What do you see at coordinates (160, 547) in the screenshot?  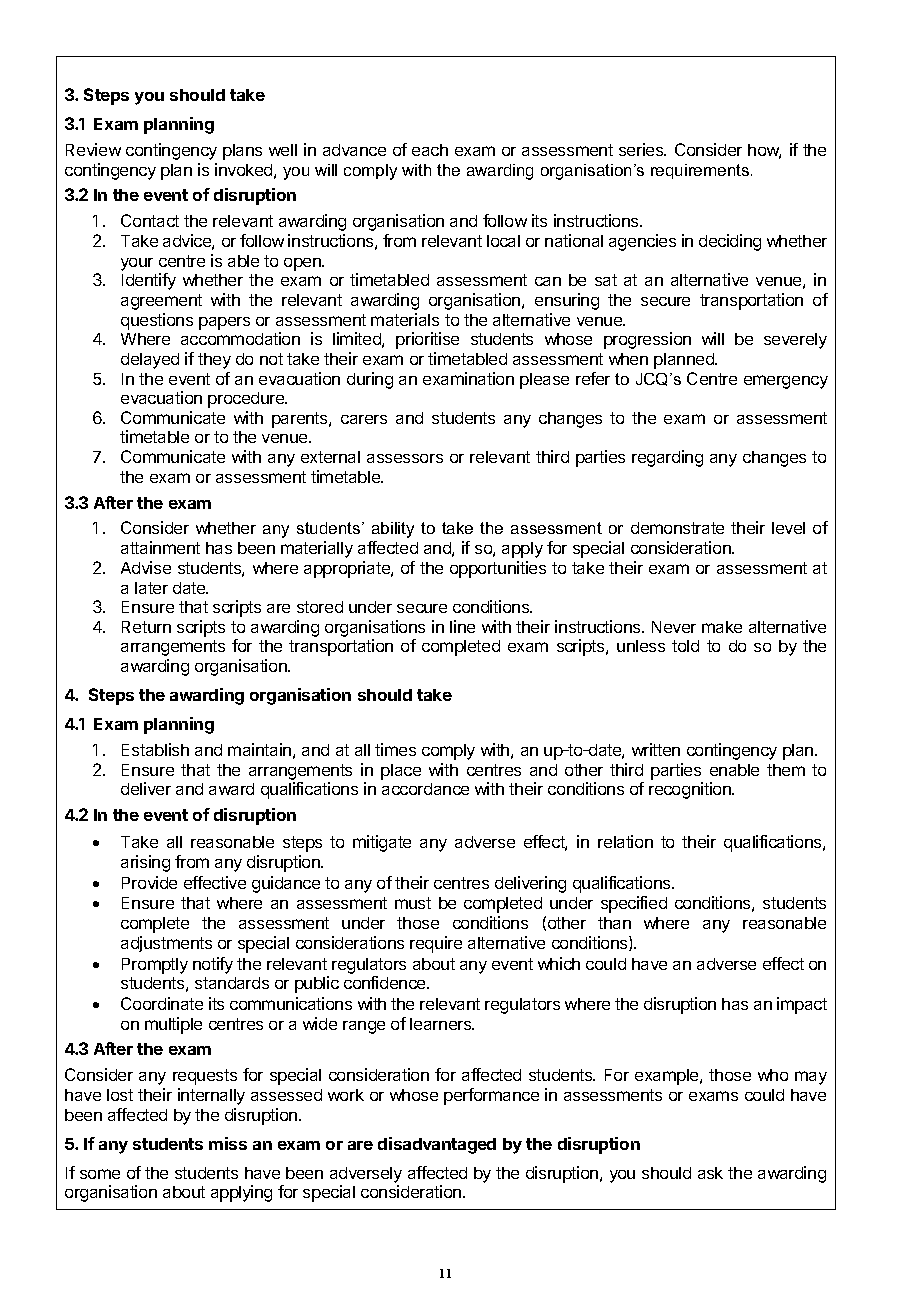 I see `attainment` at bounding box center [160, 547].
